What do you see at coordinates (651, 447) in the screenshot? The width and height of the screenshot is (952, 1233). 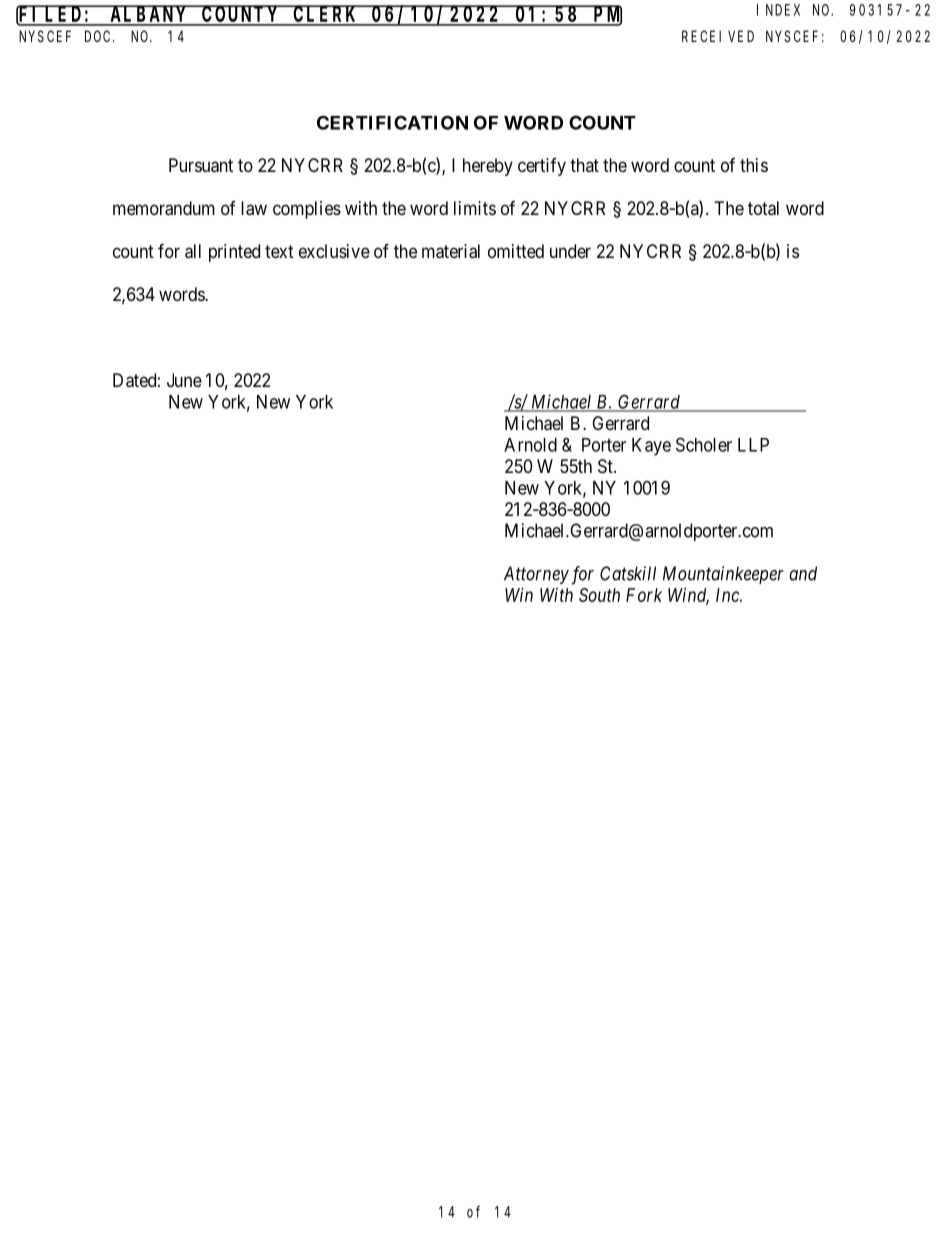 I see `Kaye` at bounding box center [651, 447].
